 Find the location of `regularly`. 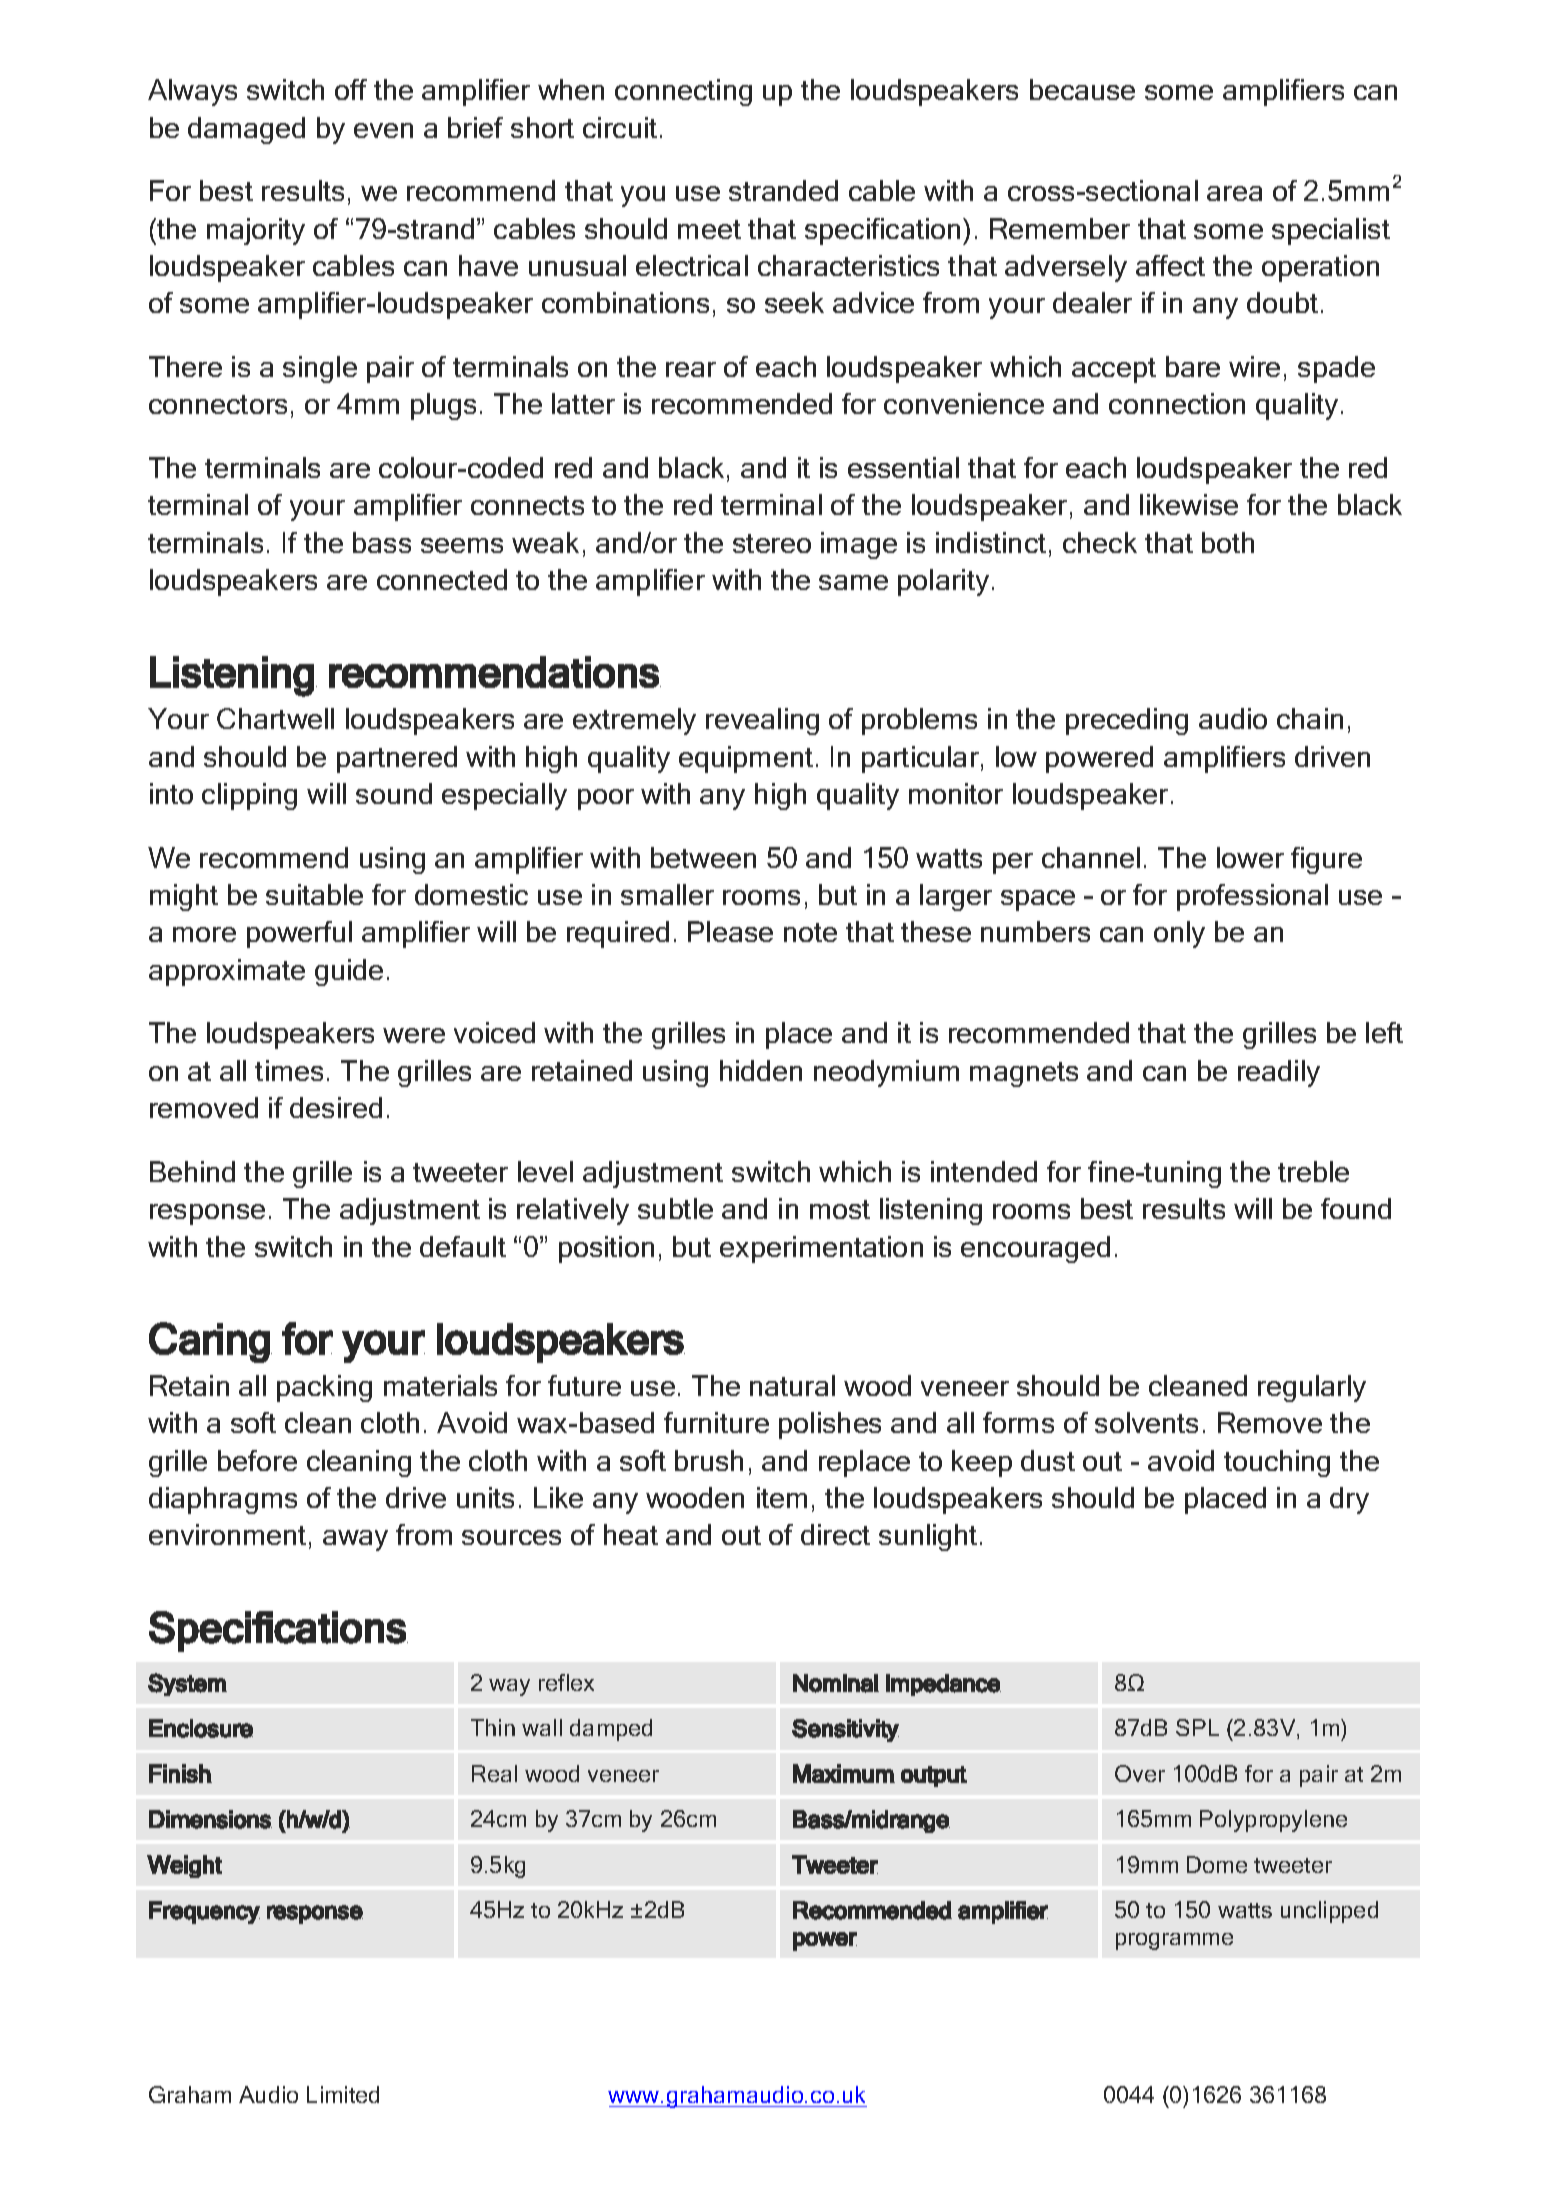

regularly is located at coordinates (1312, 1388).
